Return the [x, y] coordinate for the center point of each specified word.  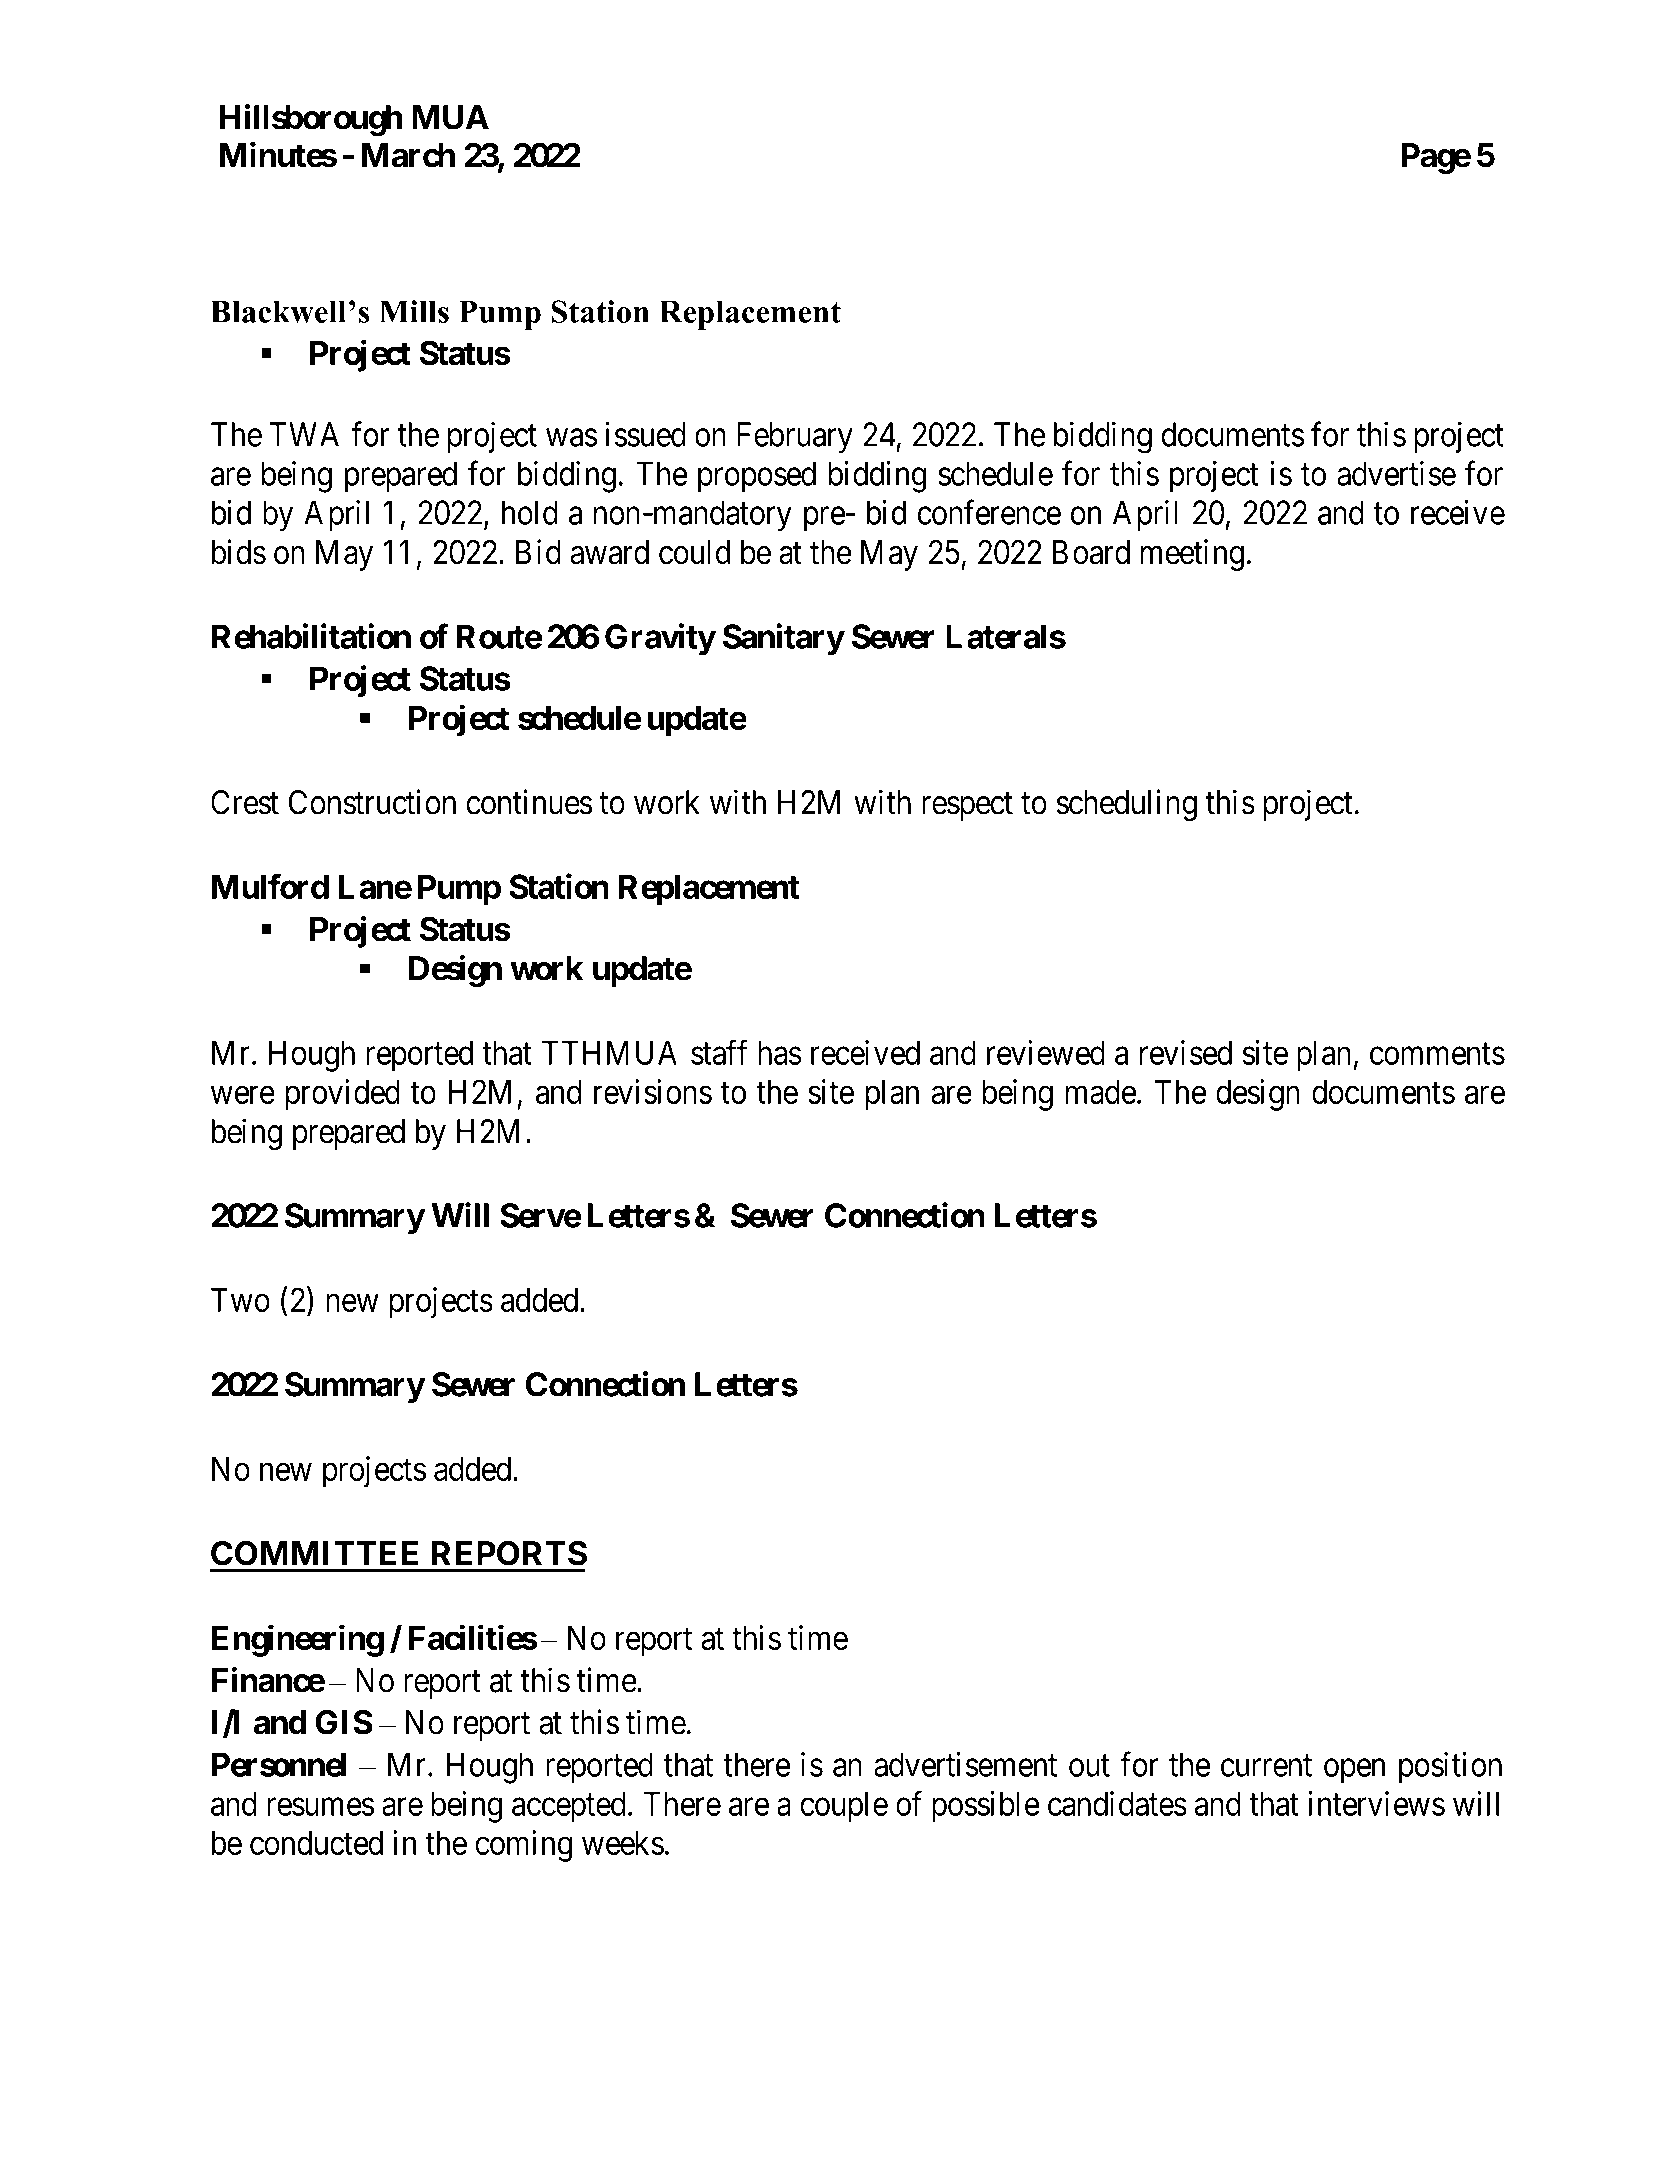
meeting [1192, 555]
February [795, 437]
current [1266, 1766]
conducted [316, 1843]
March [408, 155]
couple [844, 1807]
